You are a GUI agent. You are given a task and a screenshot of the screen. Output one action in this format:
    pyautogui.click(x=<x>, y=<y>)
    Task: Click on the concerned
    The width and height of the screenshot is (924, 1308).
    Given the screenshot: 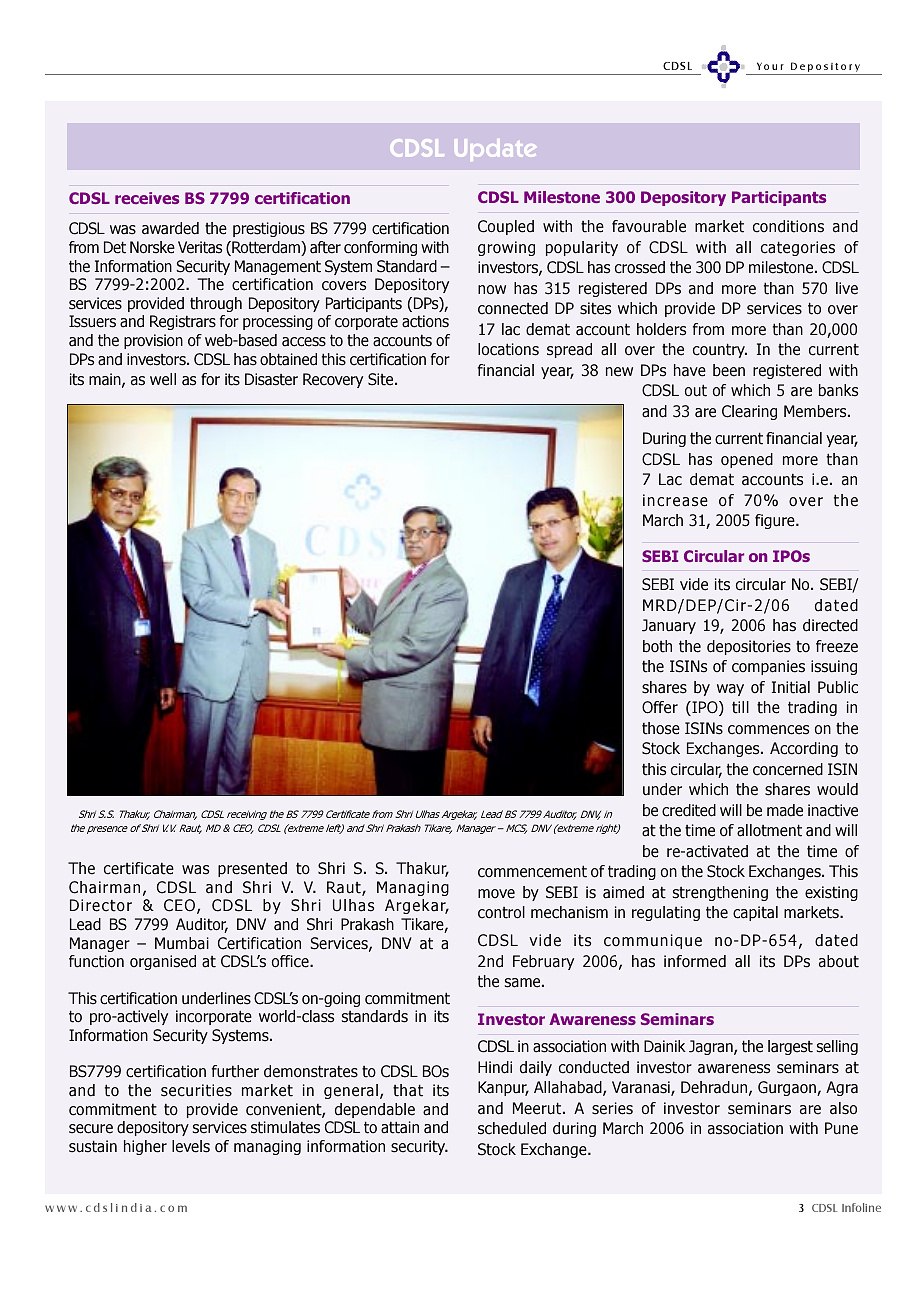 What is the action you would take?
    pyautogui.click(x=788, y=769)
